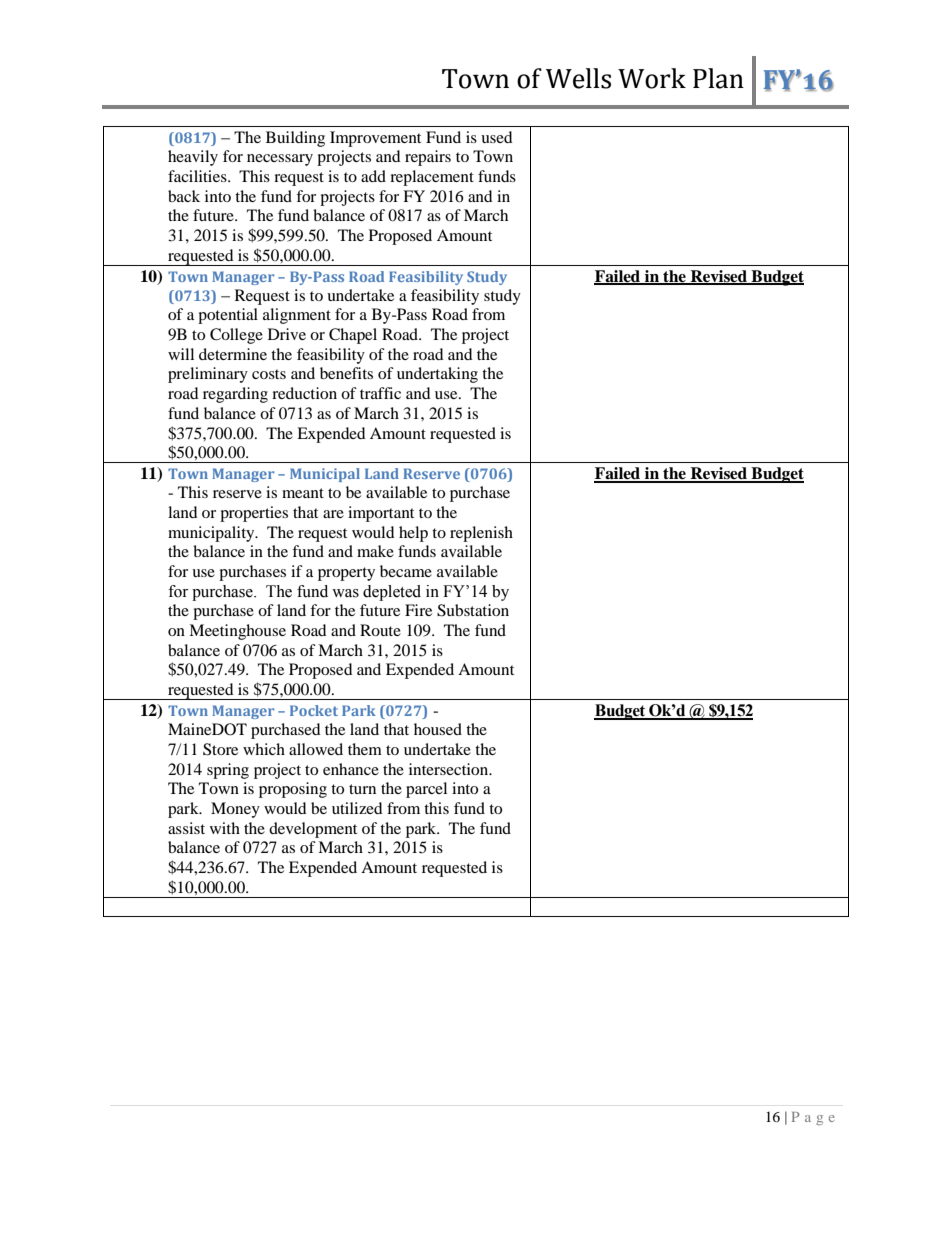 This document has width=952, height=1233. What do you see at coordinates (235, 810) in the document?
I see `Money` at bounding box center [235, 810].
